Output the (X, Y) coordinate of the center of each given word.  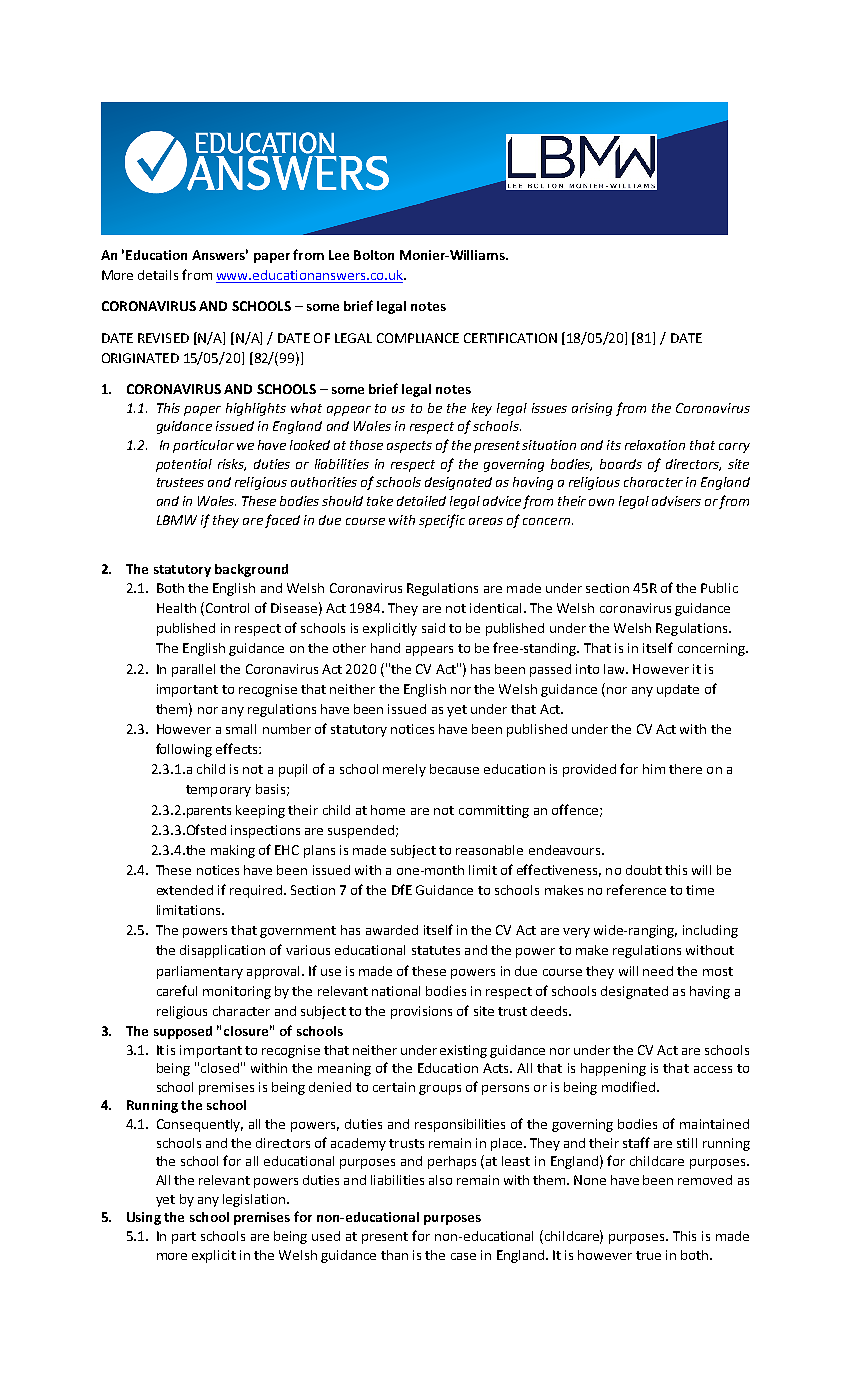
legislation (254, 1200)
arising (592, 409)
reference (636, 889)
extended (185, 890)
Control (226, 609)
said (433, 628)
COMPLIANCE (418, 338)
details (158, 275)
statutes (436, 950)
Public (719, 588)
